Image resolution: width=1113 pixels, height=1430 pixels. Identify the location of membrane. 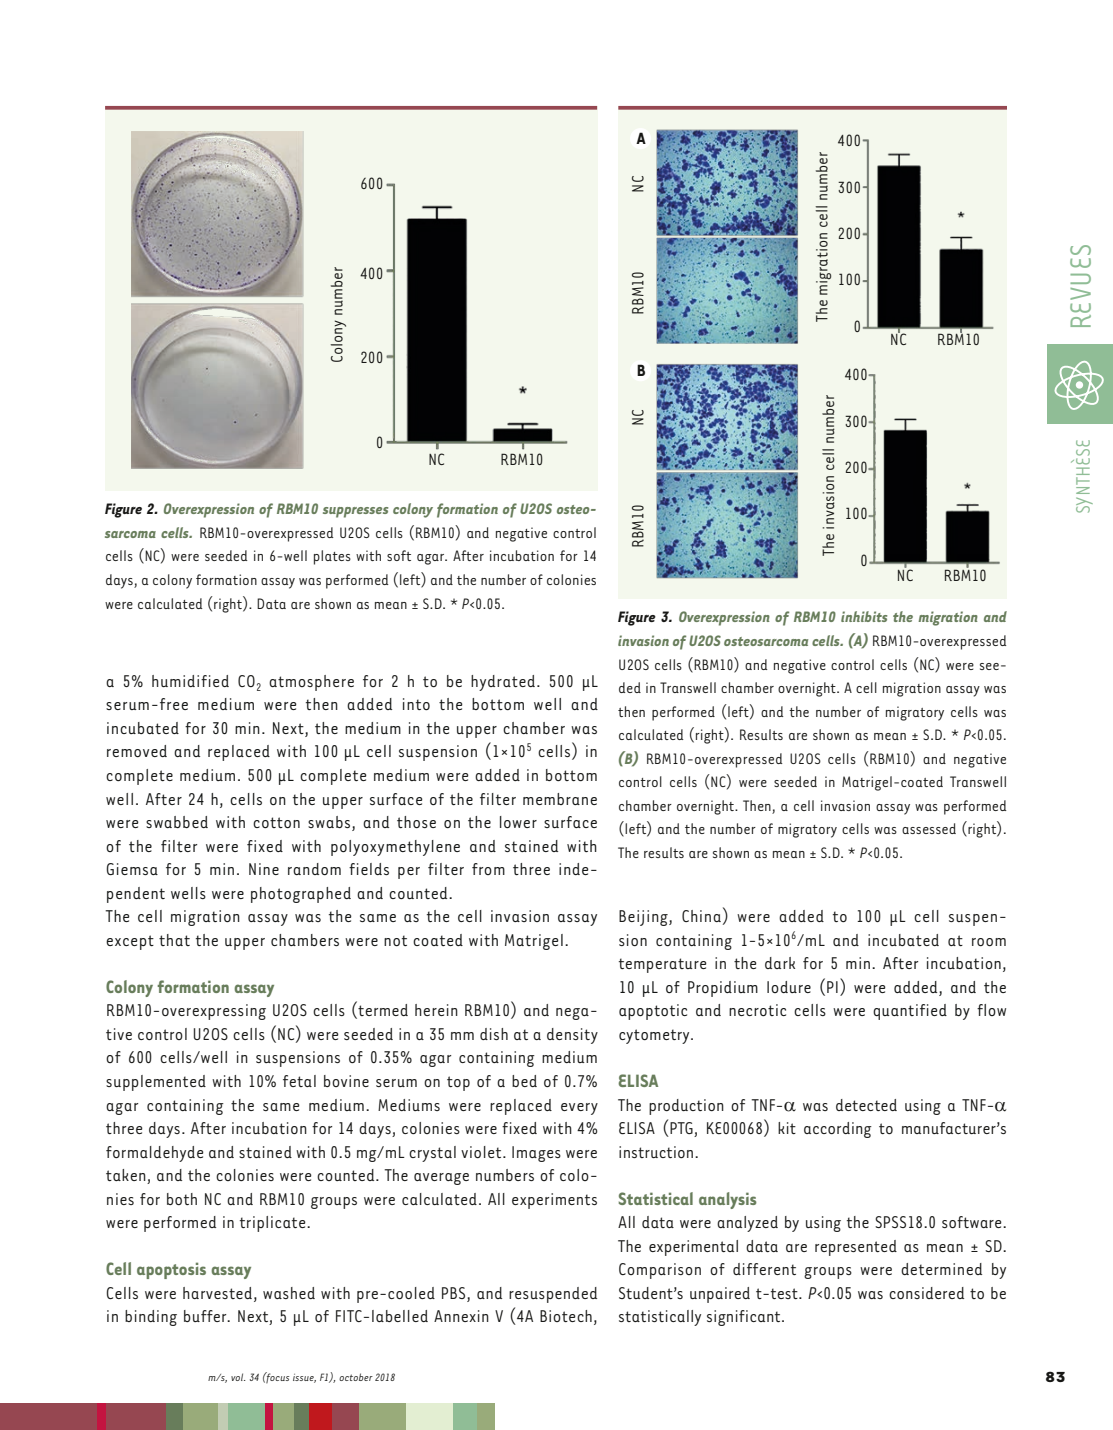
(560, 799).
